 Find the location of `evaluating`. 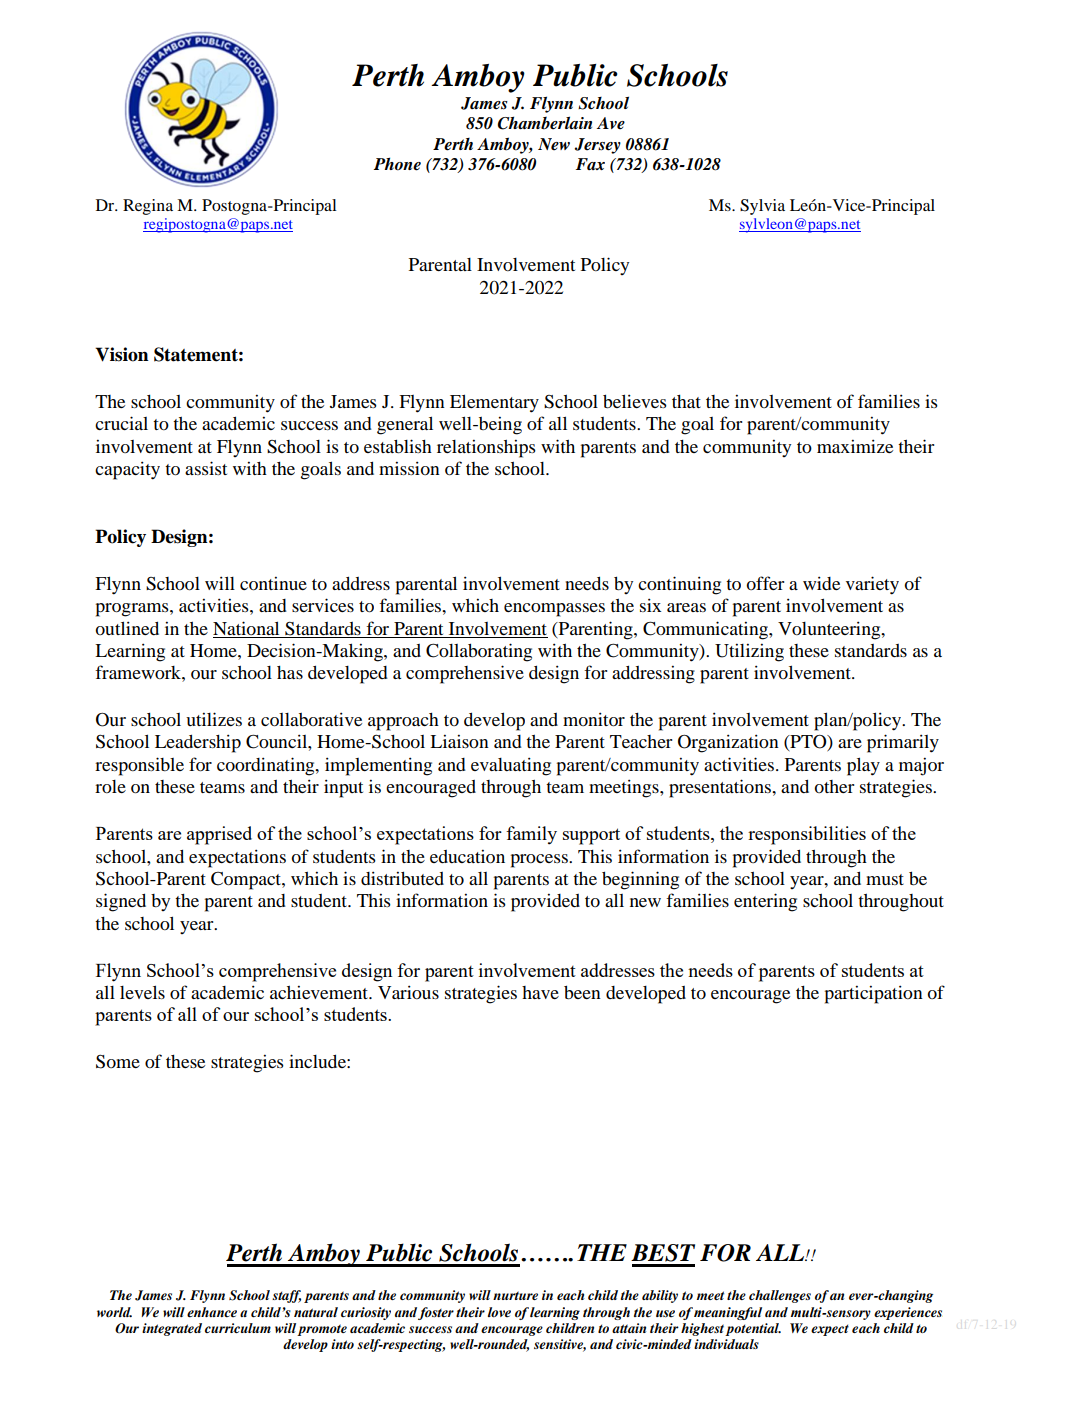

evaluating is located at coordinates (511, 766).
